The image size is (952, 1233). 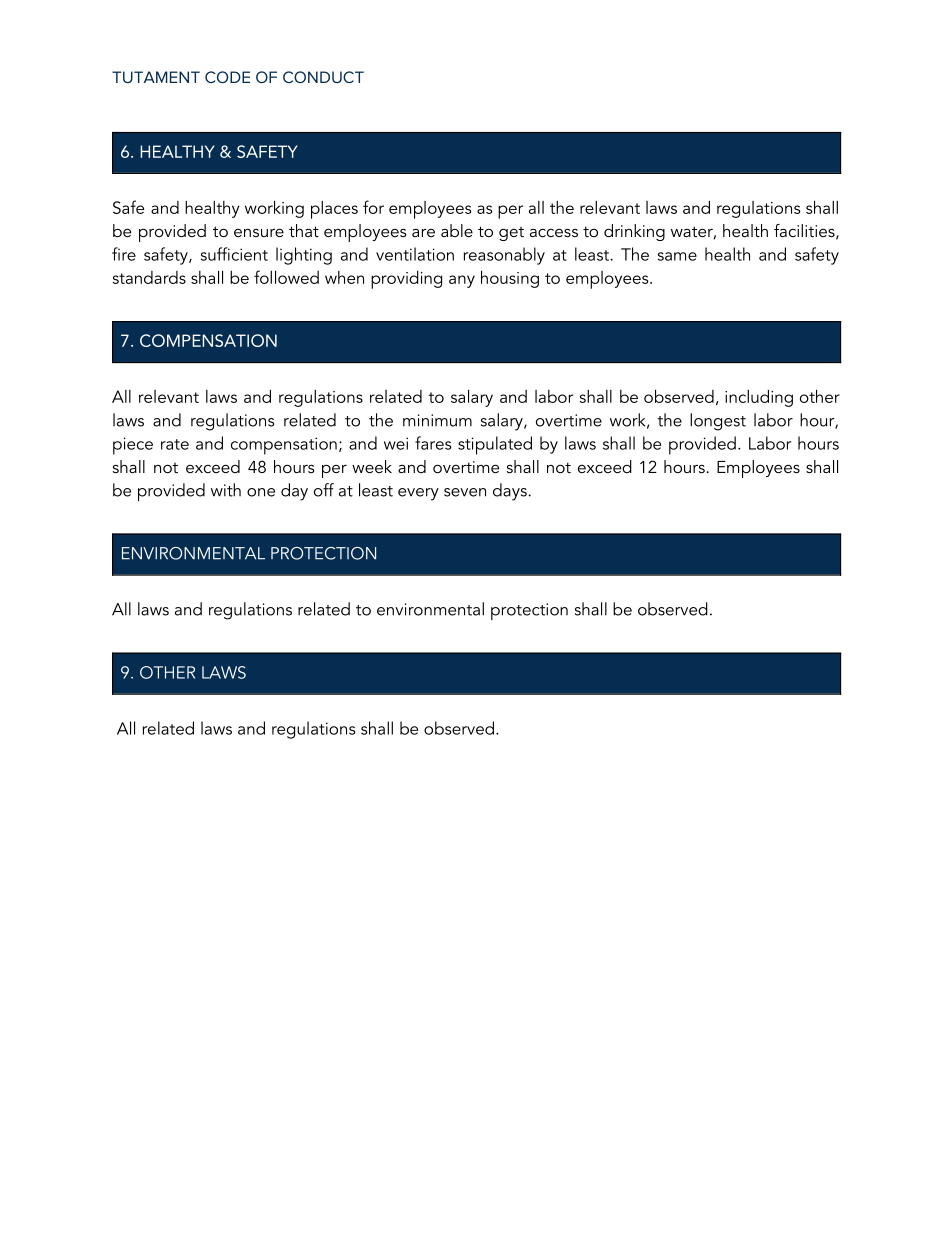 I want to click on CODE, so click(x=227, y=77).
